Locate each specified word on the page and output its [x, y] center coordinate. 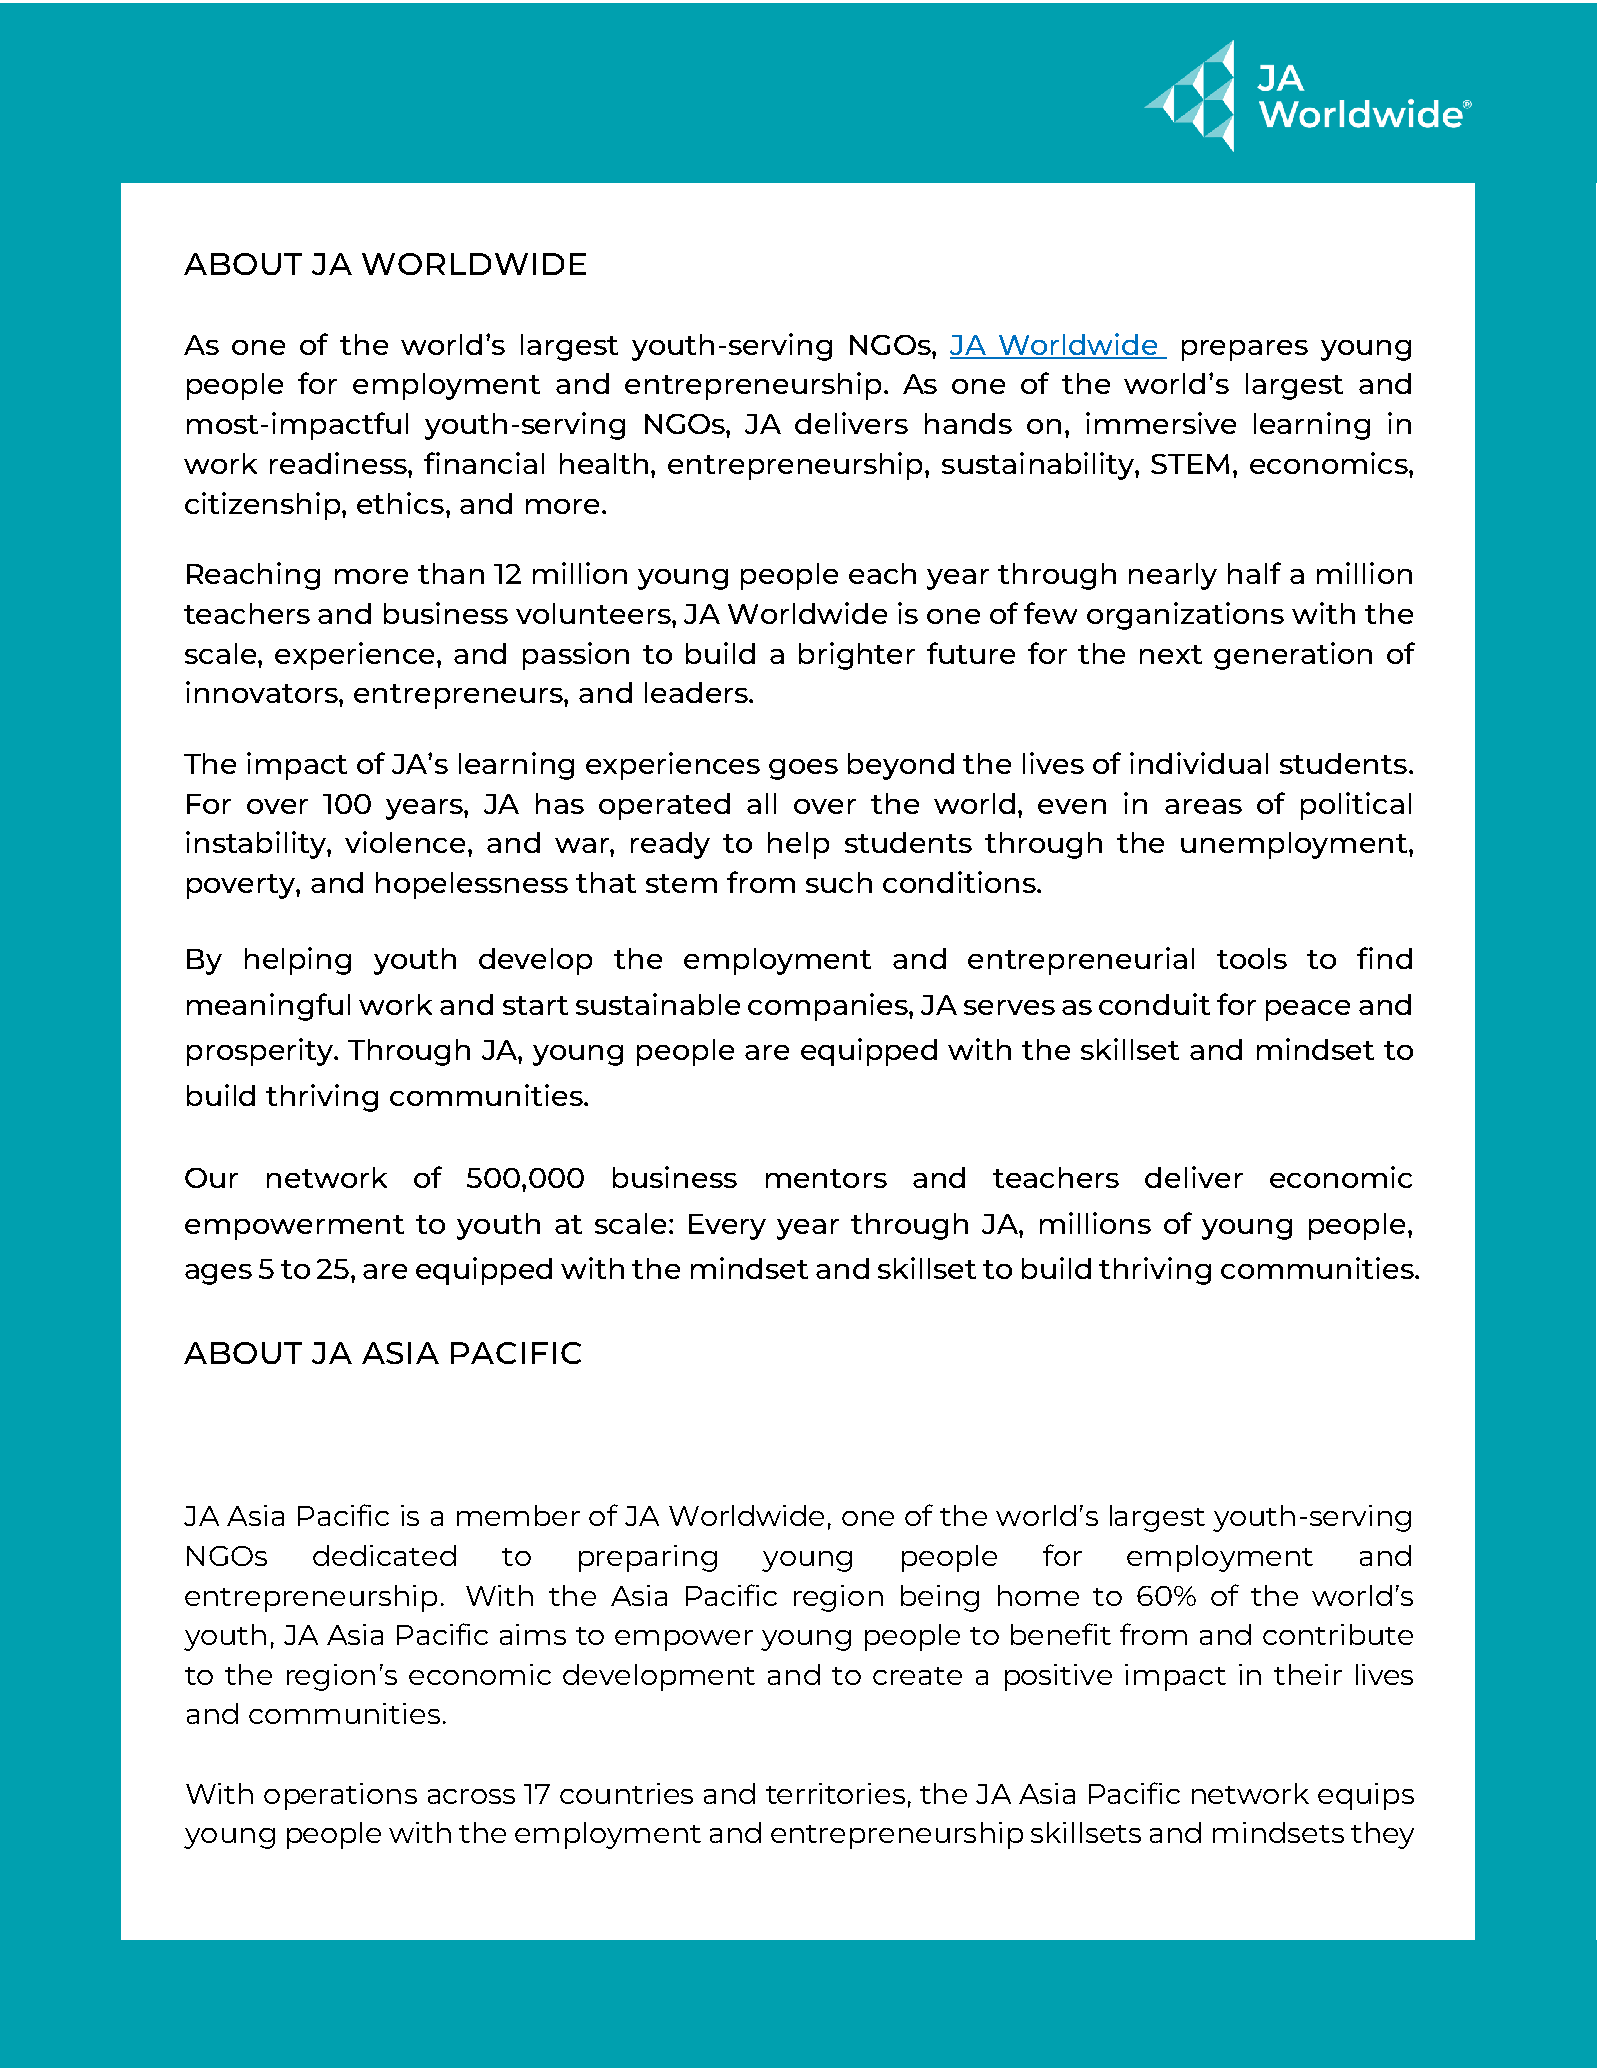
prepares [1245, 350]
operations [340, 1796]
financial [484, 463]
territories [835, 1793]
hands [968, 423]
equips [1366, 1796]
